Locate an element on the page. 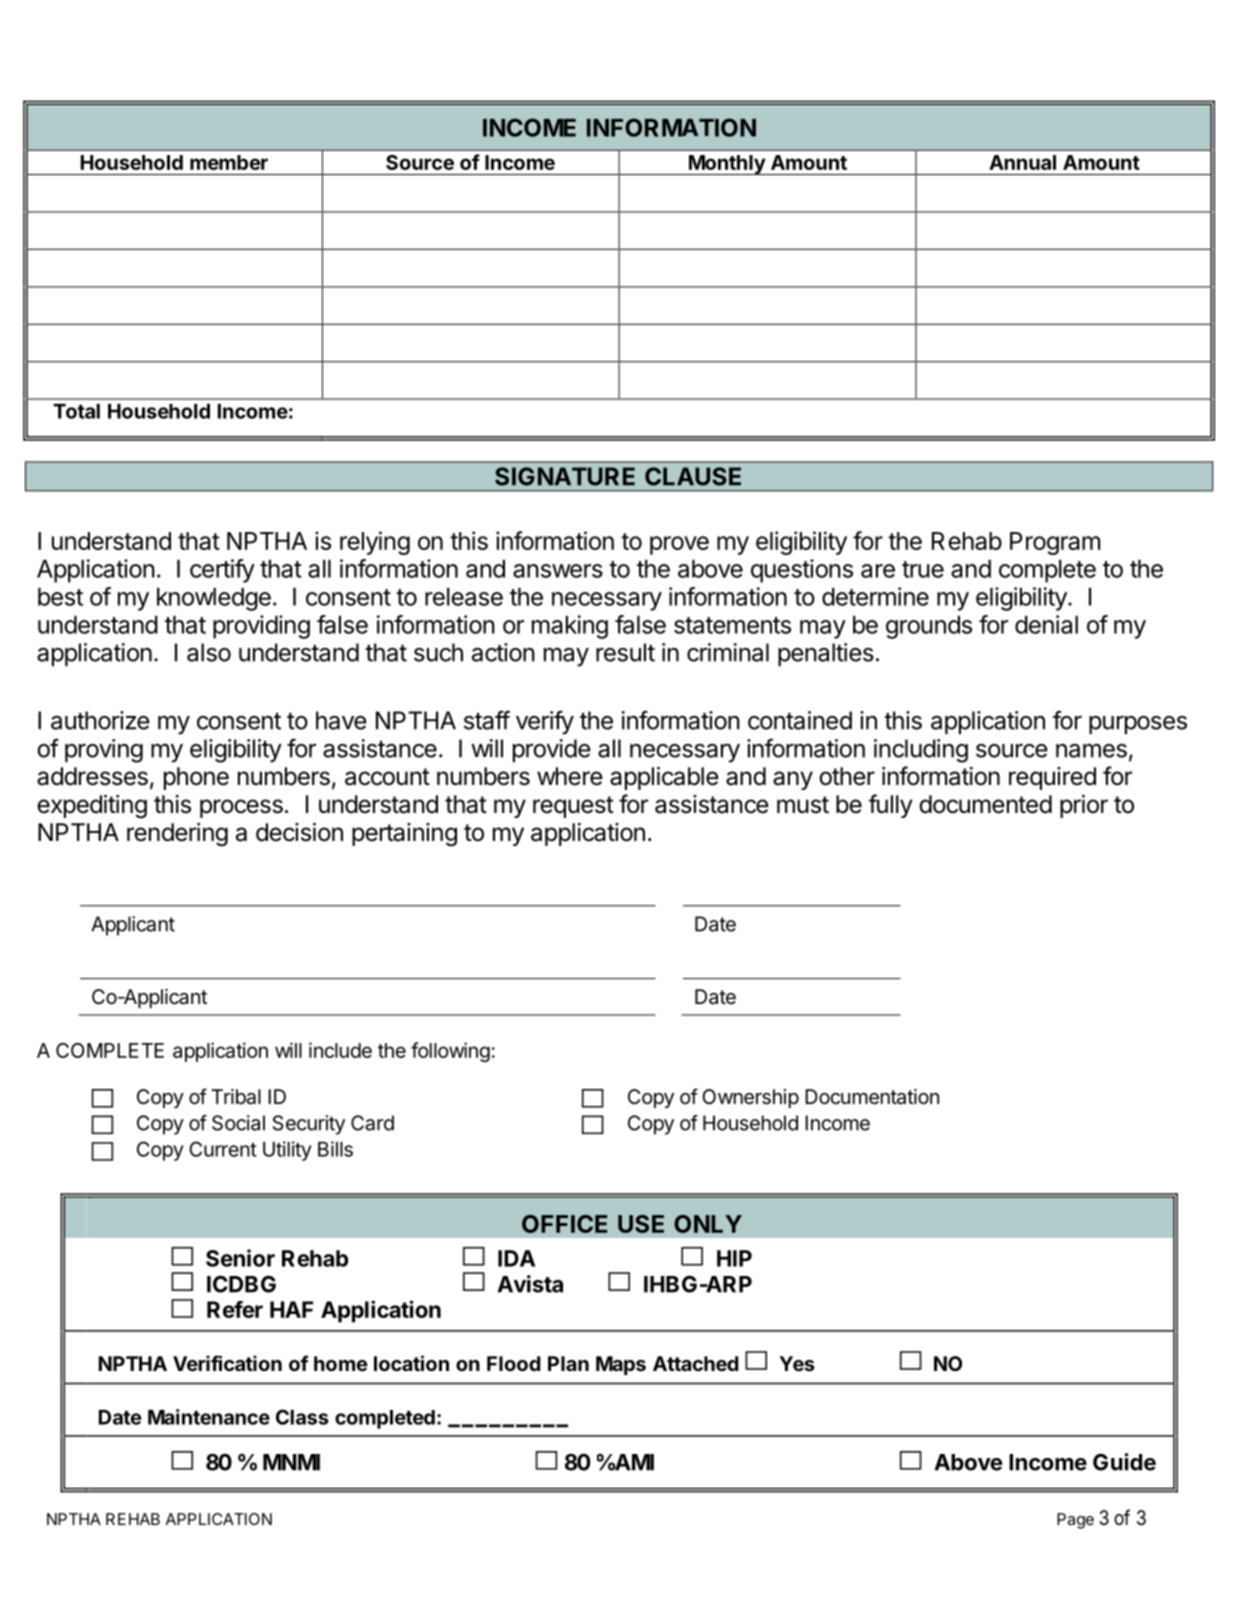 This page has width=1238, height=1602. Maintenance is located at coordinates (209, 1417).
